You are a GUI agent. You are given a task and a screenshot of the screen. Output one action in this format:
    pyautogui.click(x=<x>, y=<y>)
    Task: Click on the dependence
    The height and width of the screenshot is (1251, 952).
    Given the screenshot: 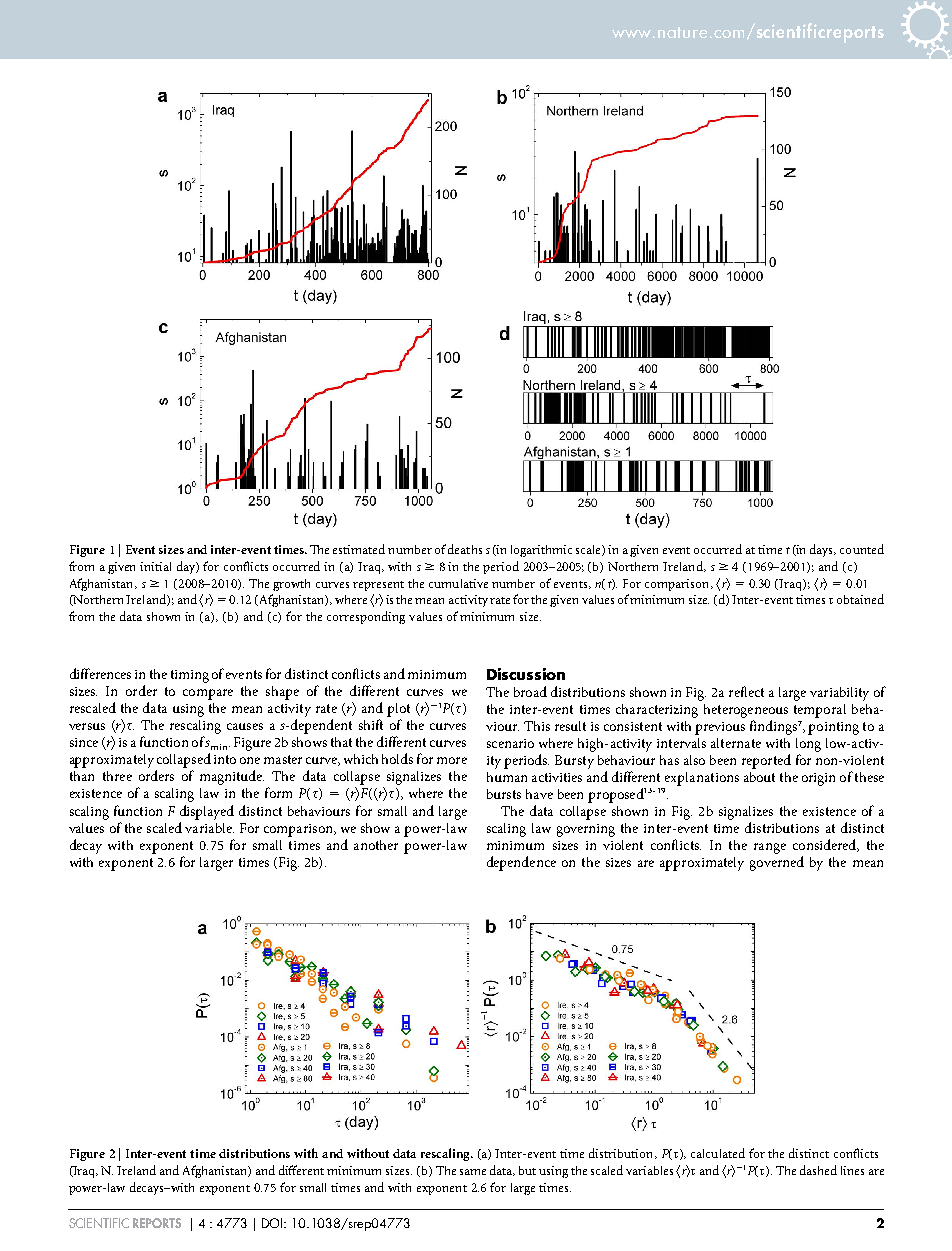 What is the action you would take?
    pyautogui.click(x=521, y=863)
